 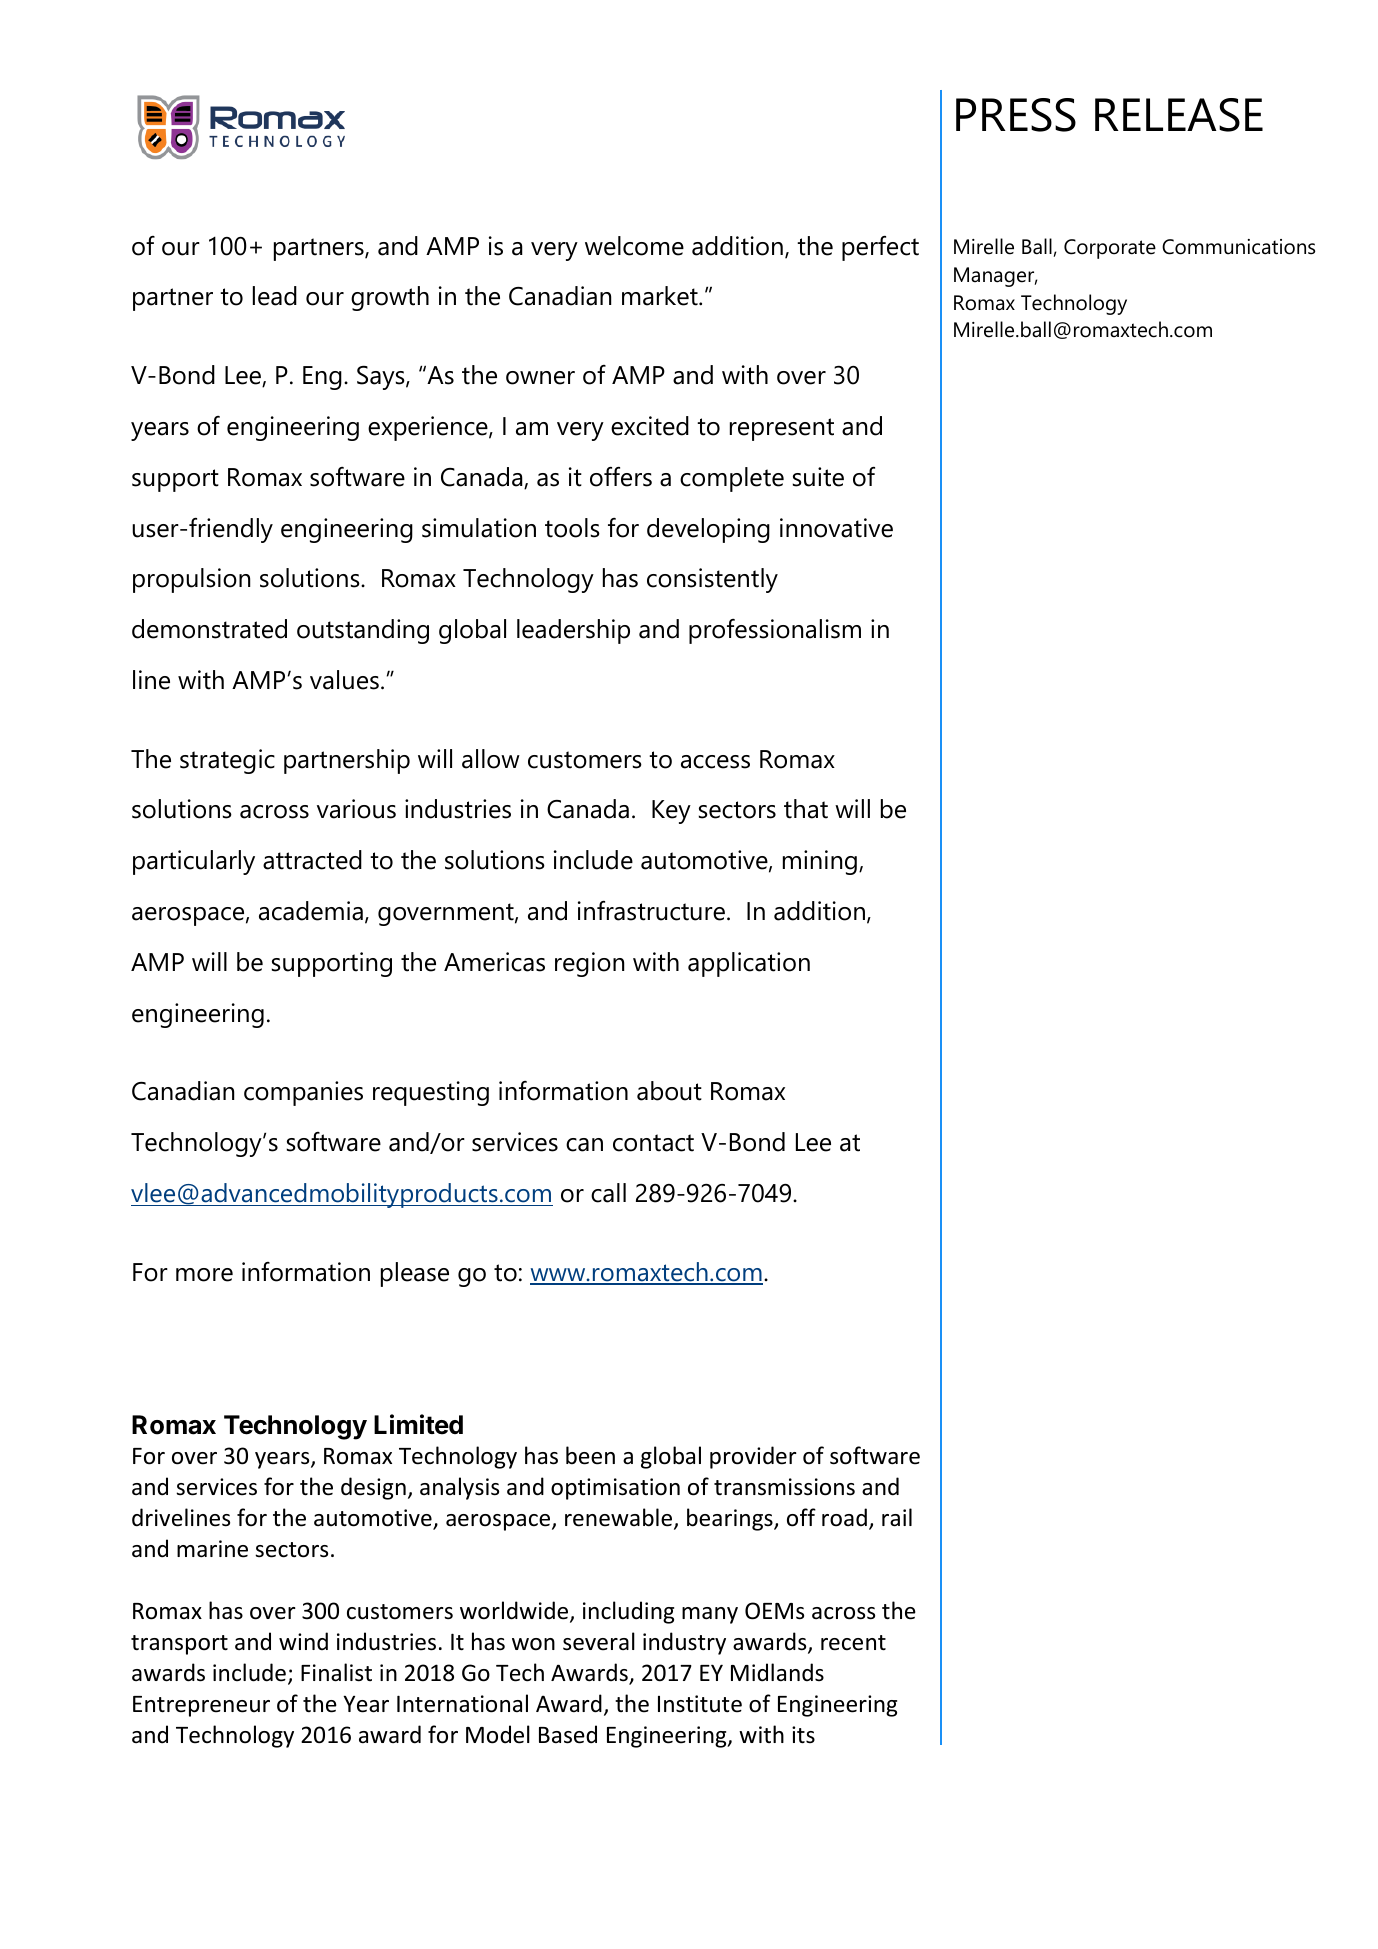 I want to click on growth, so click(x=390, y=298).
